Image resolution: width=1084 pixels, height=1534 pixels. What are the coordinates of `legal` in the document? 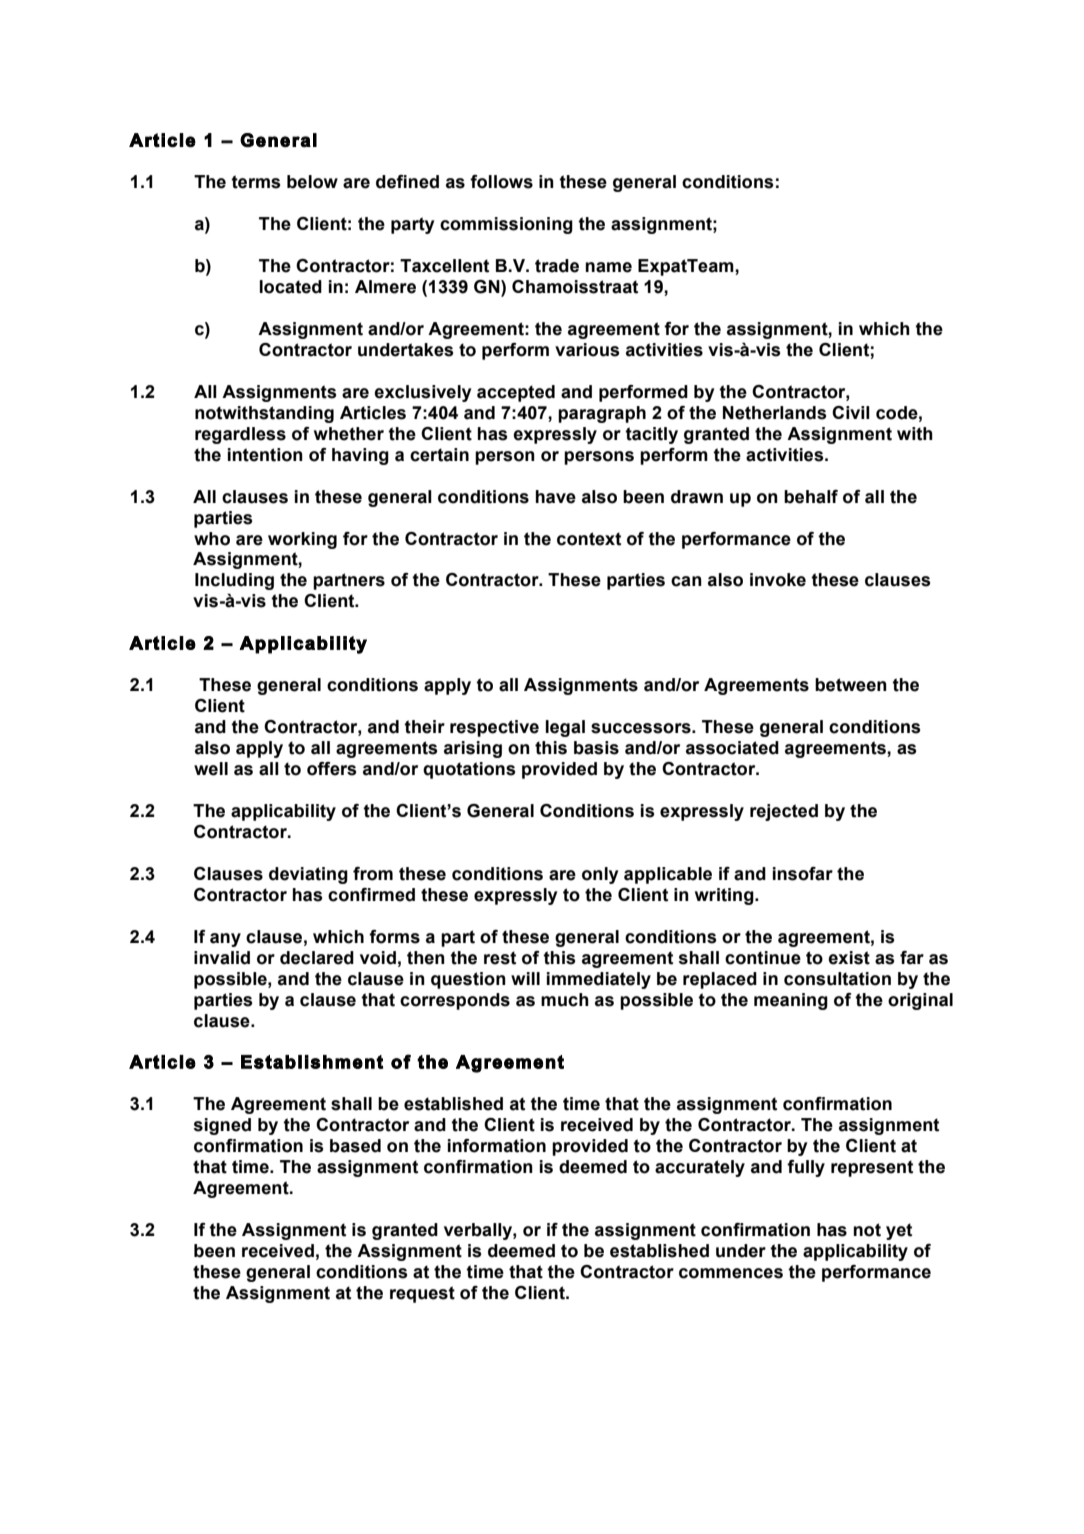 It's located at (565, 728).
